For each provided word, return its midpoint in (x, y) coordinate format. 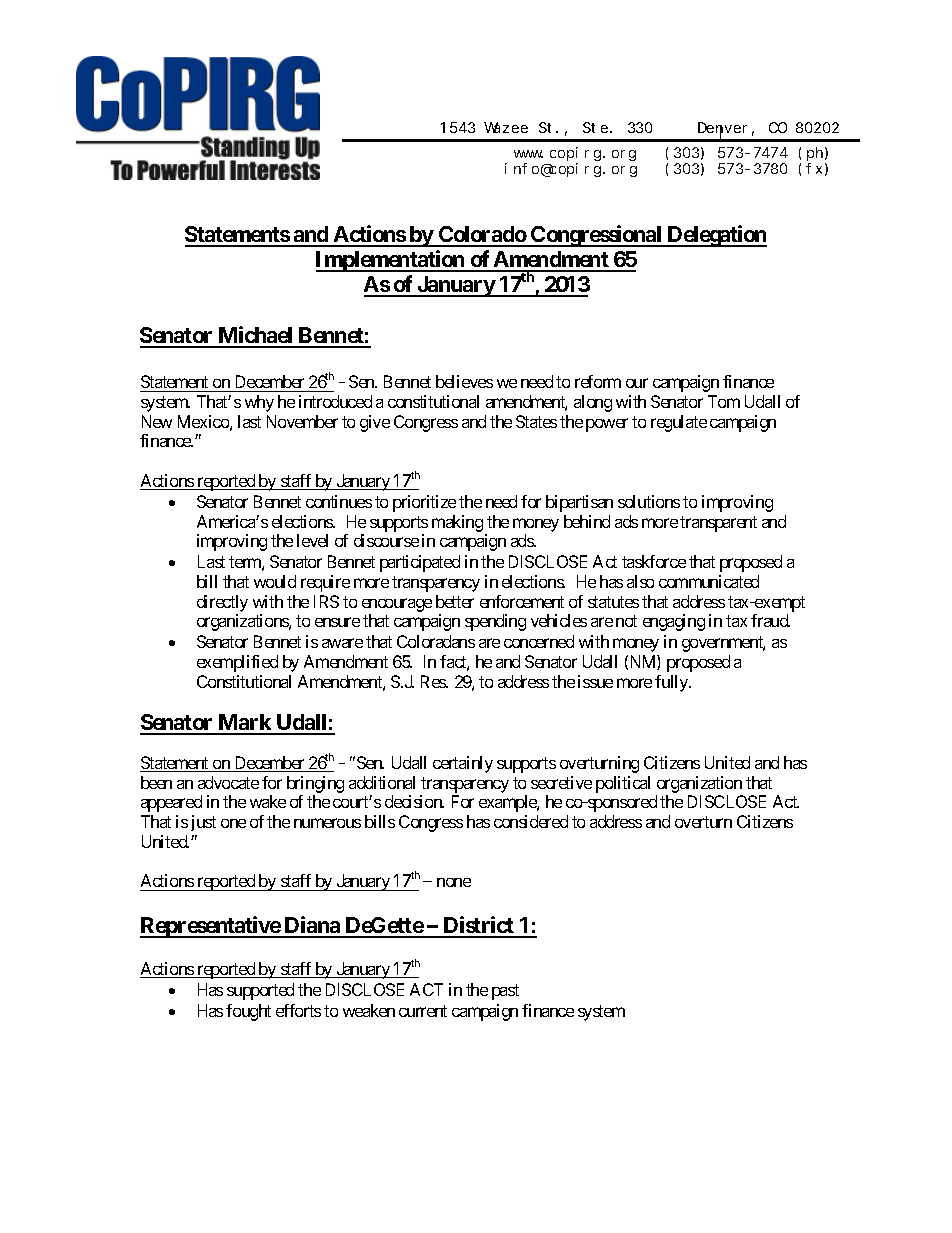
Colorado (482, 236)
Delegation (716, 236)
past (505, 992)
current (423, 1011)
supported (260, 991)
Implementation (391, 261)
